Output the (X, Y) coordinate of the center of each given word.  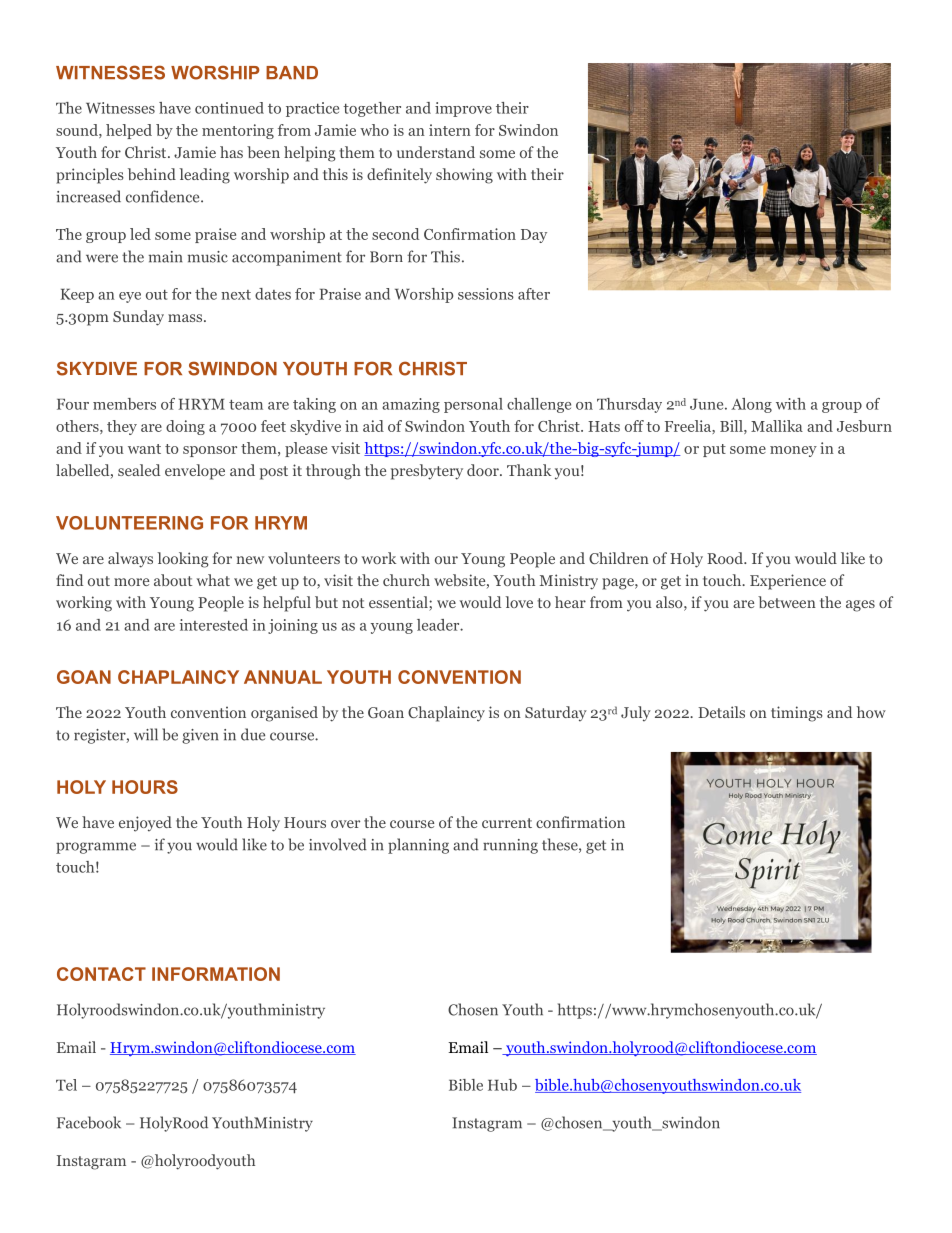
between (787, 602)
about (173, 580)
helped (129, 131)
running (510, 846)
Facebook (89, 1122)
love (519, 602)
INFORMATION (216, 974)
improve (463, 109)
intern (450, 130)
